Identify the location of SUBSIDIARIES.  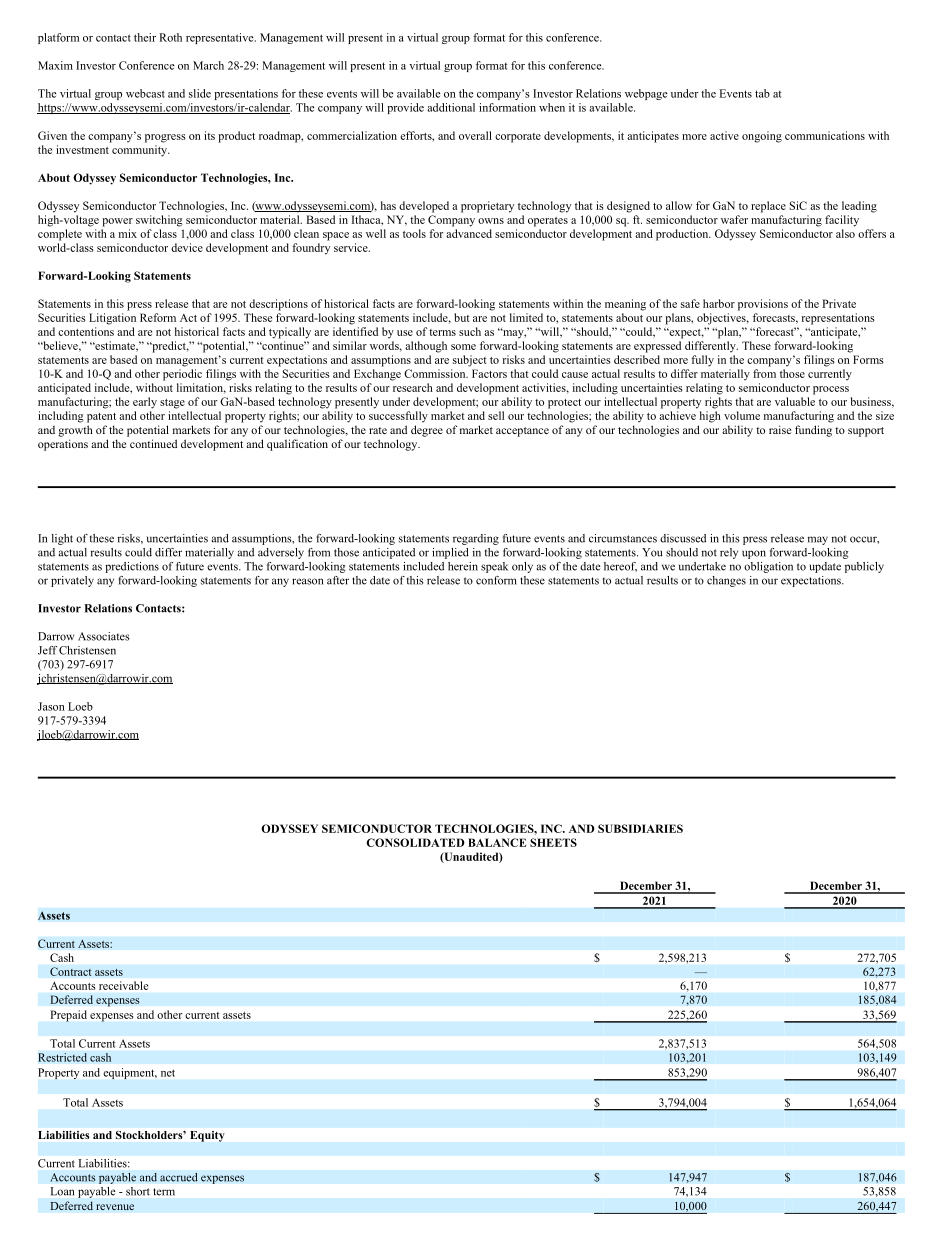
(640, 828).
